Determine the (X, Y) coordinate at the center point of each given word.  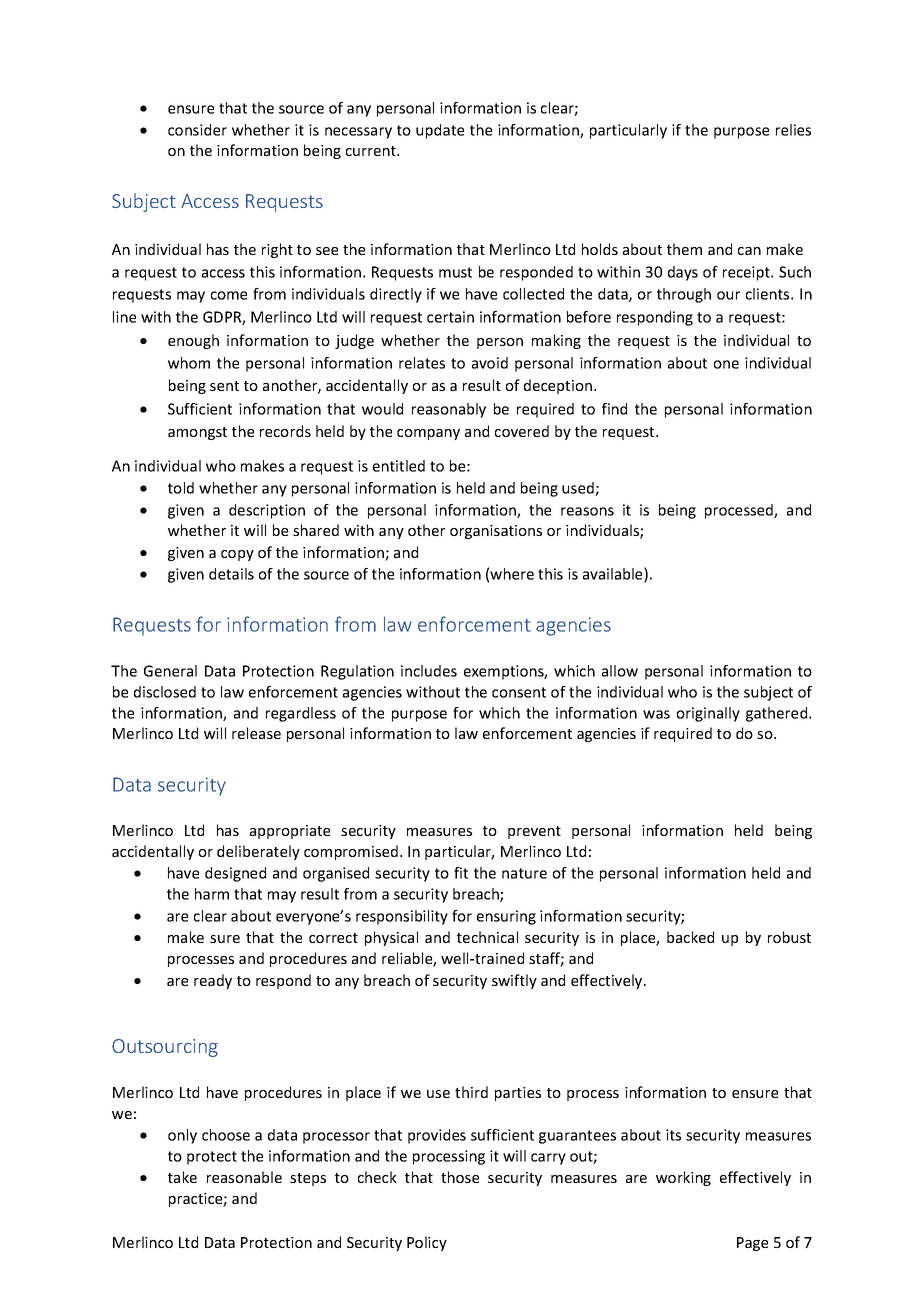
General (170, 671)
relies (793, 130)
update (440, 131)
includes (429, 671)
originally (708, 714)
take (182, 1177)
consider (197, 130)
